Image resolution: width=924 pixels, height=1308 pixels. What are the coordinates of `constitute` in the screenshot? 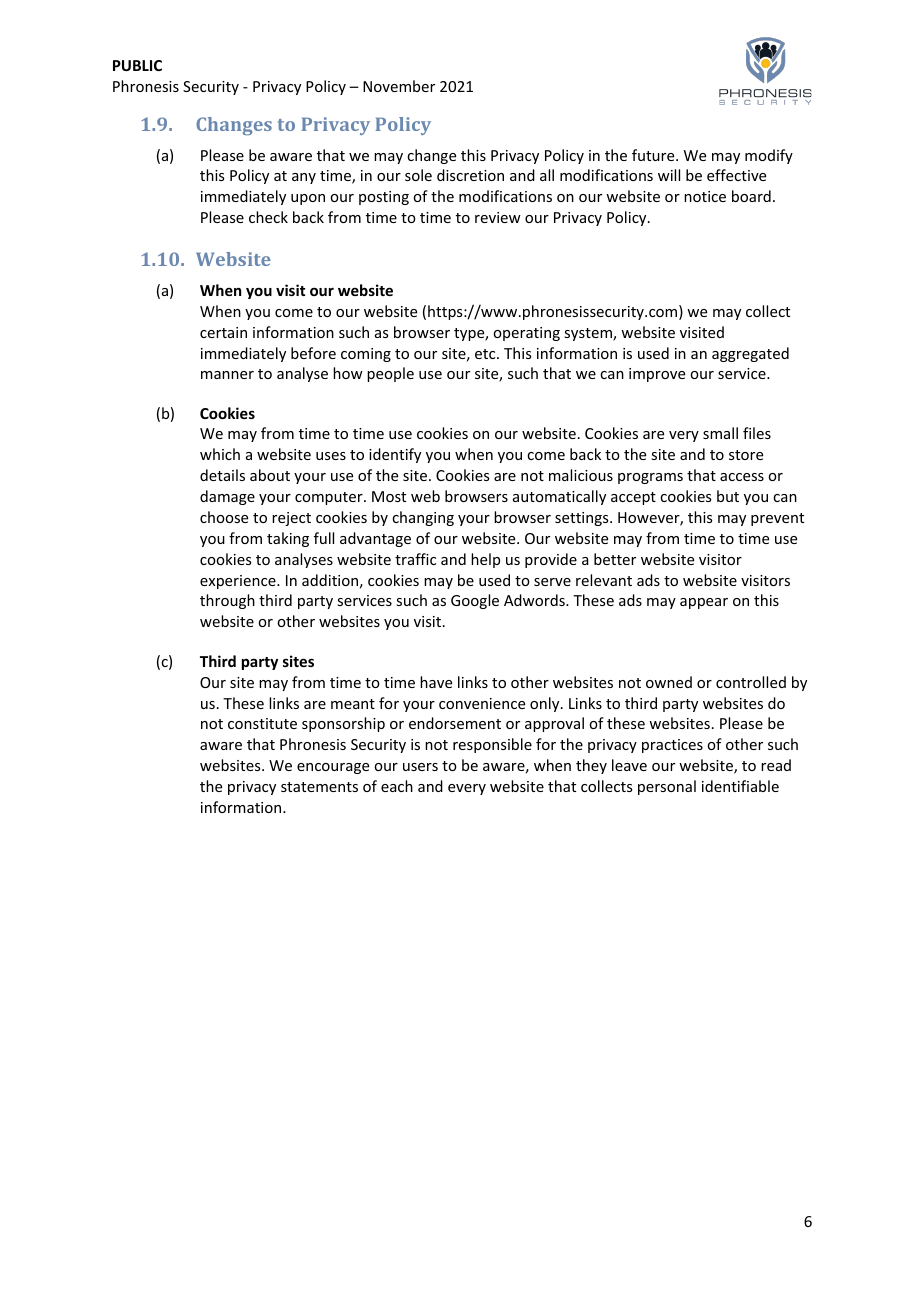 It's located at (262, 723).
